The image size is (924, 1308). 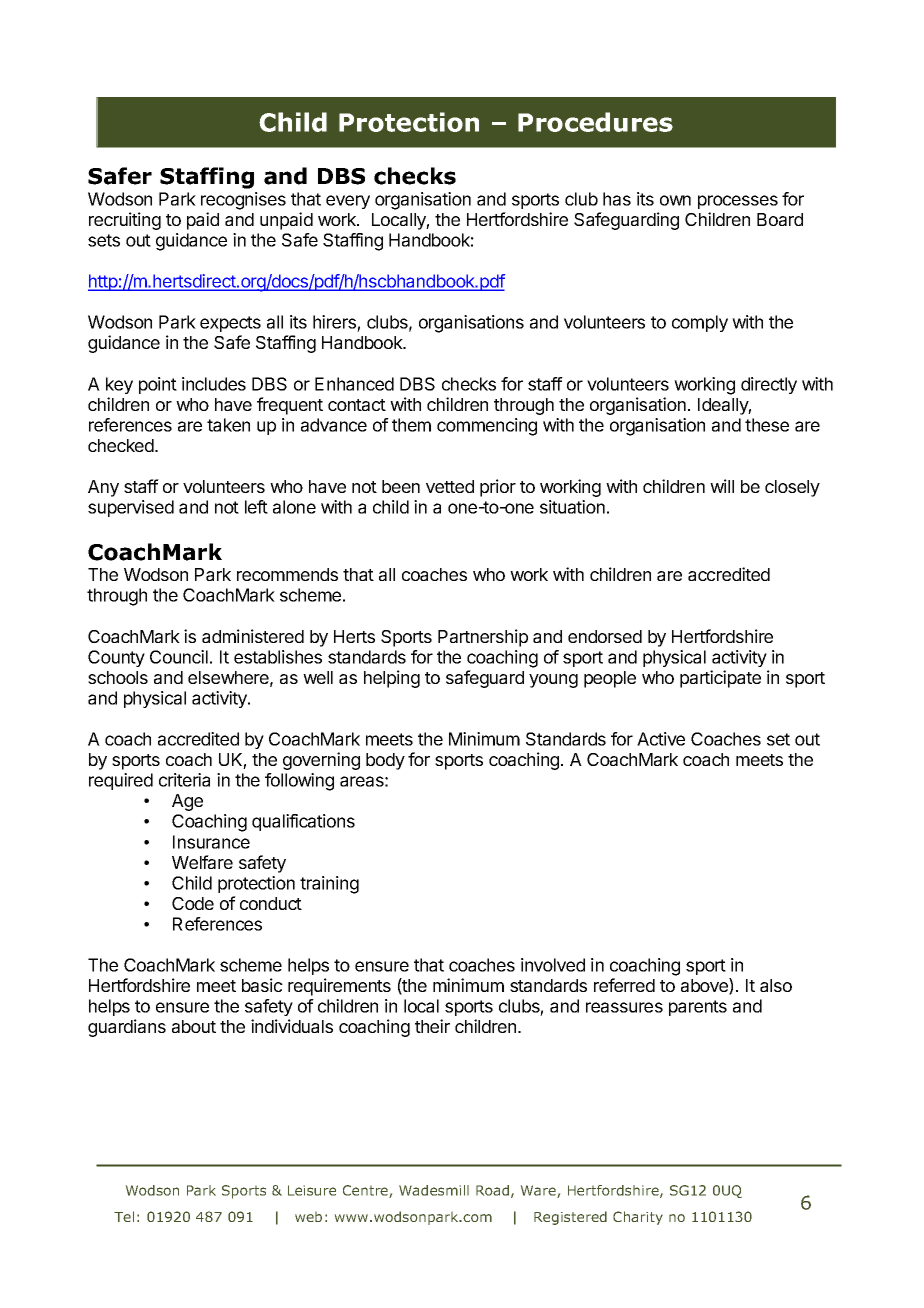 What do you see at coordinates (698, 1008) in the image?
I see `parents` at bounding box center [698, 1008].
